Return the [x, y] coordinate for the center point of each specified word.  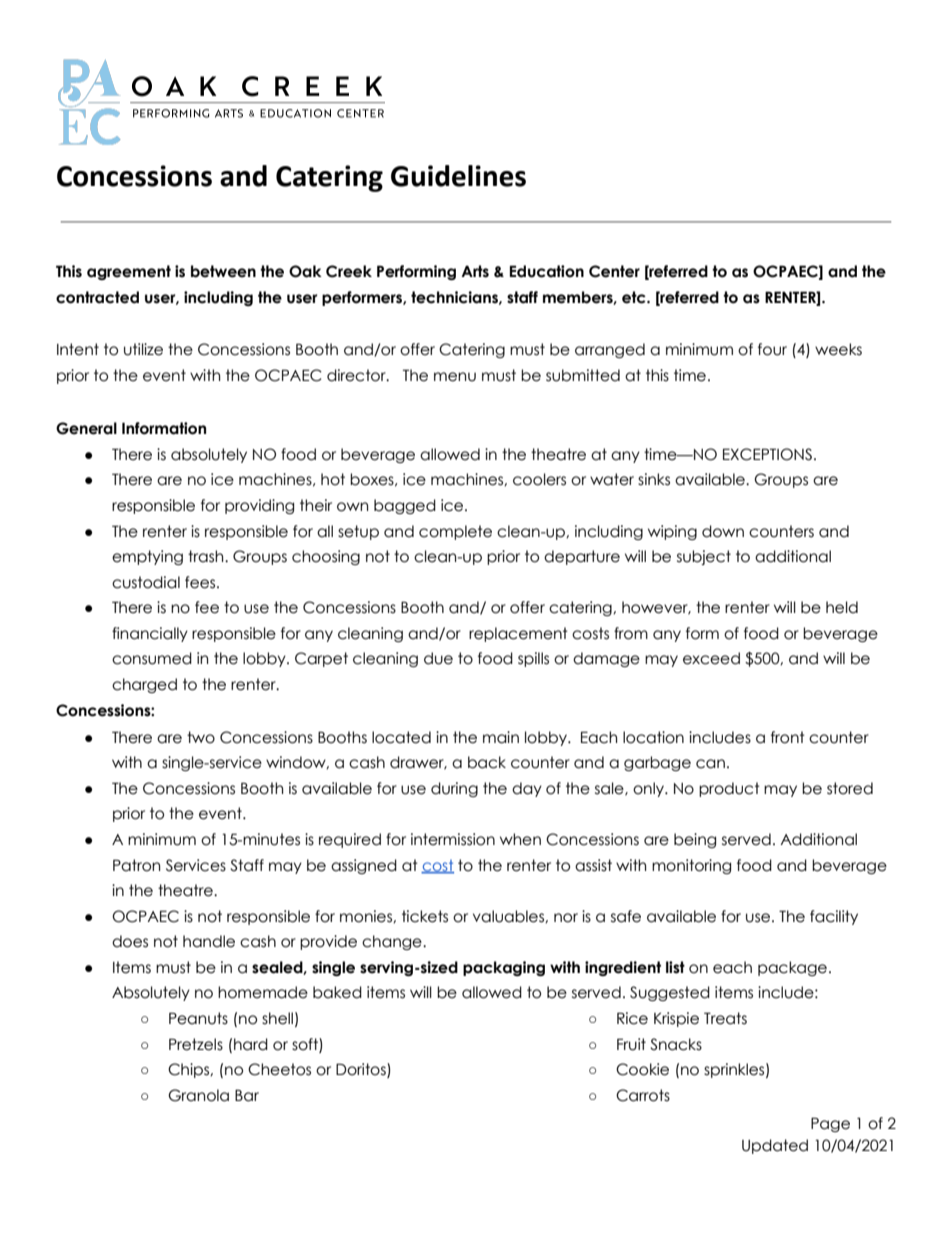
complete [455, 532]
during [454, 789]
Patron [136, 865]
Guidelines [458, 176]
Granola [198, 1095]
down [723, 531]
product [729, 789]
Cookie [642, 1069]
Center [614, 271]
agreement [129, 272]
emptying [147, 557]
